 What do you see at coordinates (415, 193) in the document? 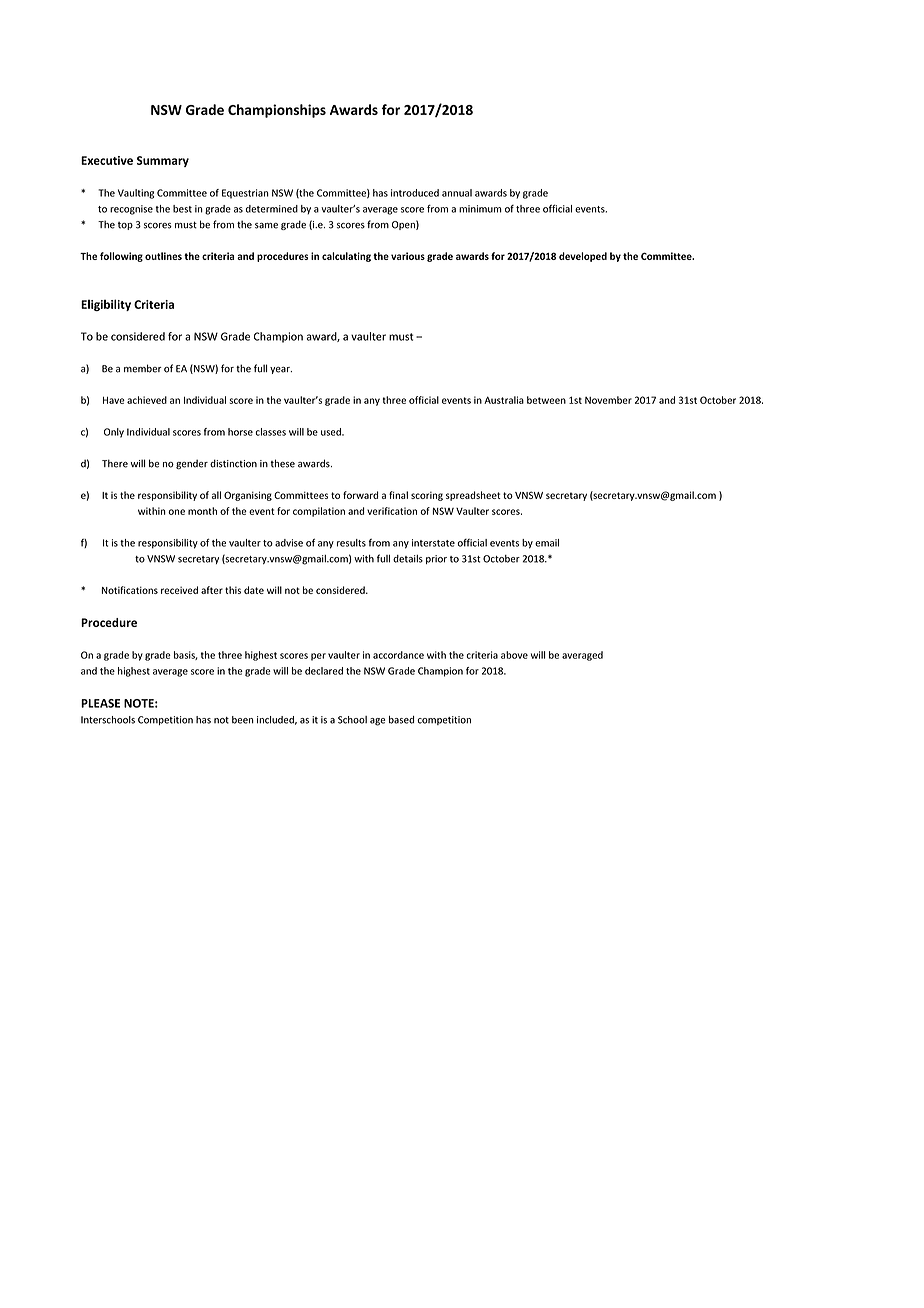
I see `introduced` at bounding box center [415, 193].
